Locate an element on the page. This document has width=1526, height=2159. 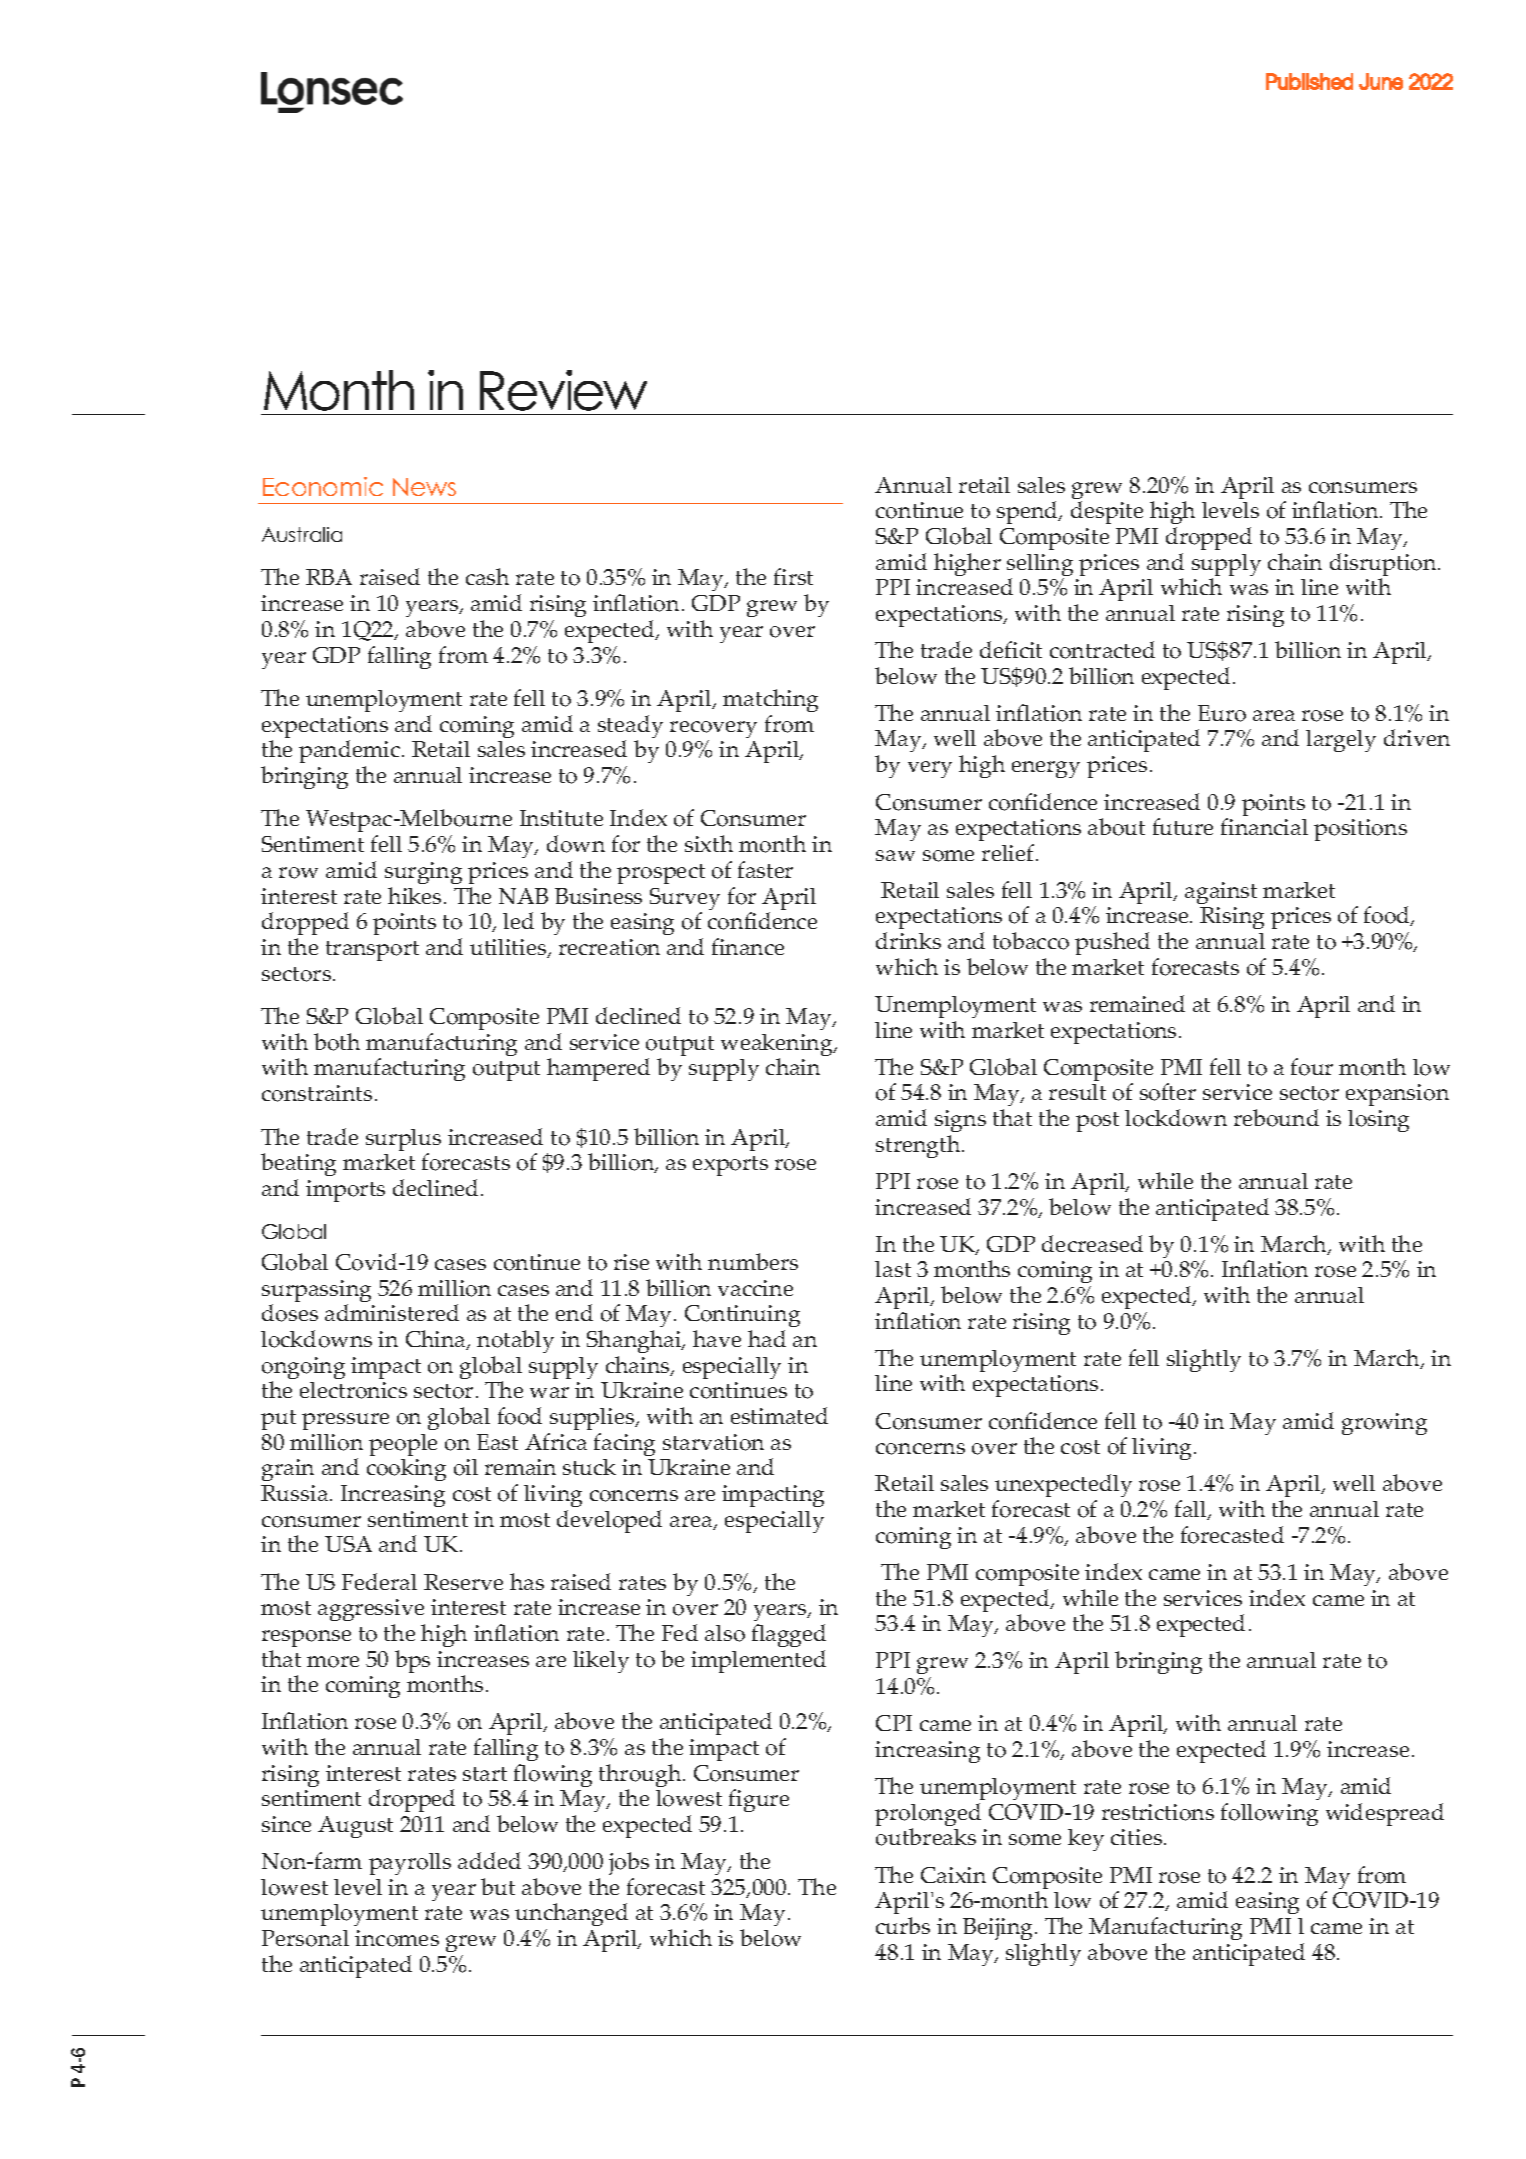
June is located at coordinates (1381, 81).
